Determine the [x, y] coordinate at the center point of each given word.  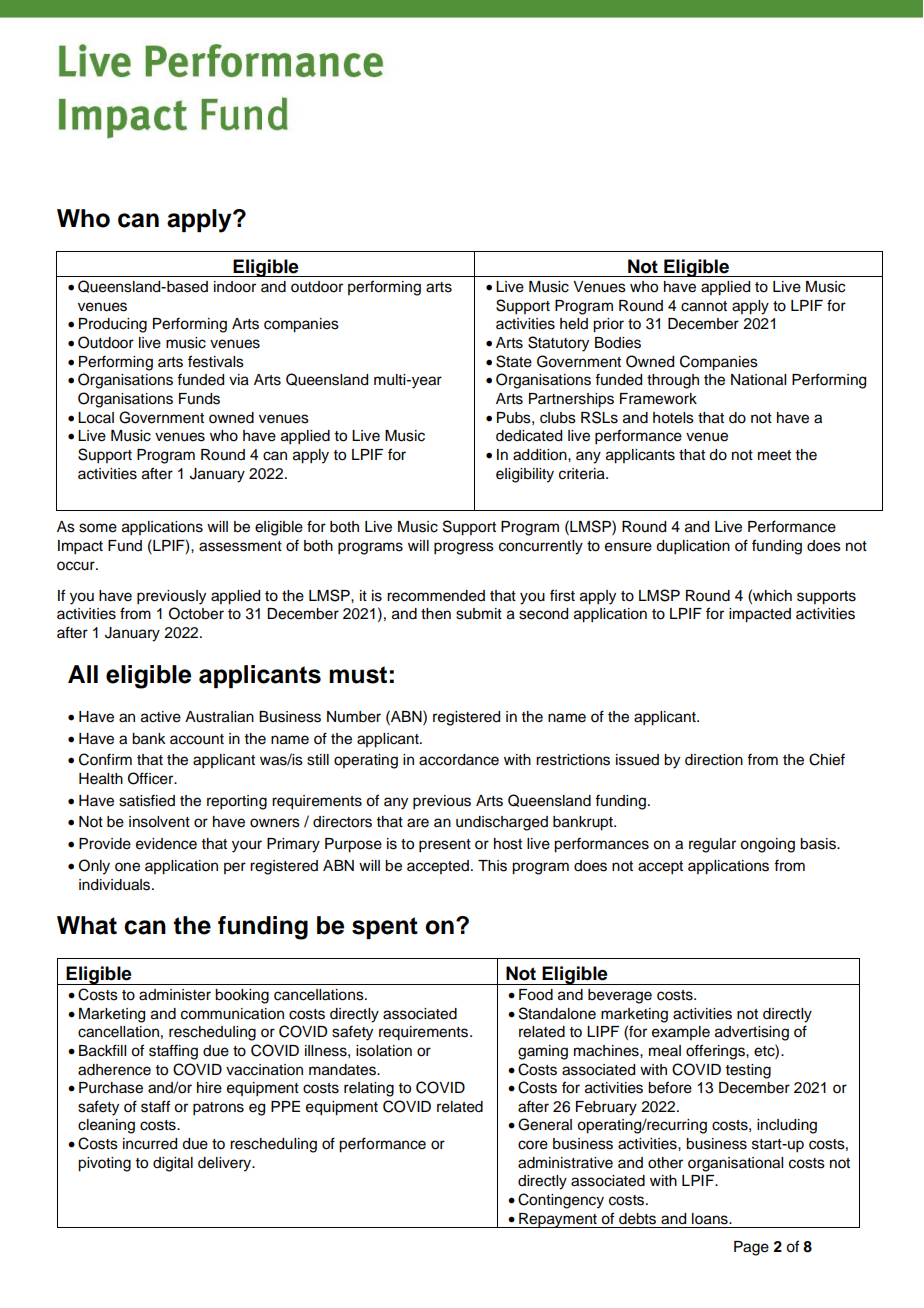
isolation [384, 1051]
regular [712, 845]
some [98, 528]
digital [173, 1164]
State [514, 361]
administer [175, 995]
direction [714, 760]
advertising [752, 1033]
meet [774, 455]
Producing [113, 325]
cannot [704, 306]
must [358, 675]
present [445, 846]
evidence [166, 844]
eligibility [525, 475]
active [161, 717]
